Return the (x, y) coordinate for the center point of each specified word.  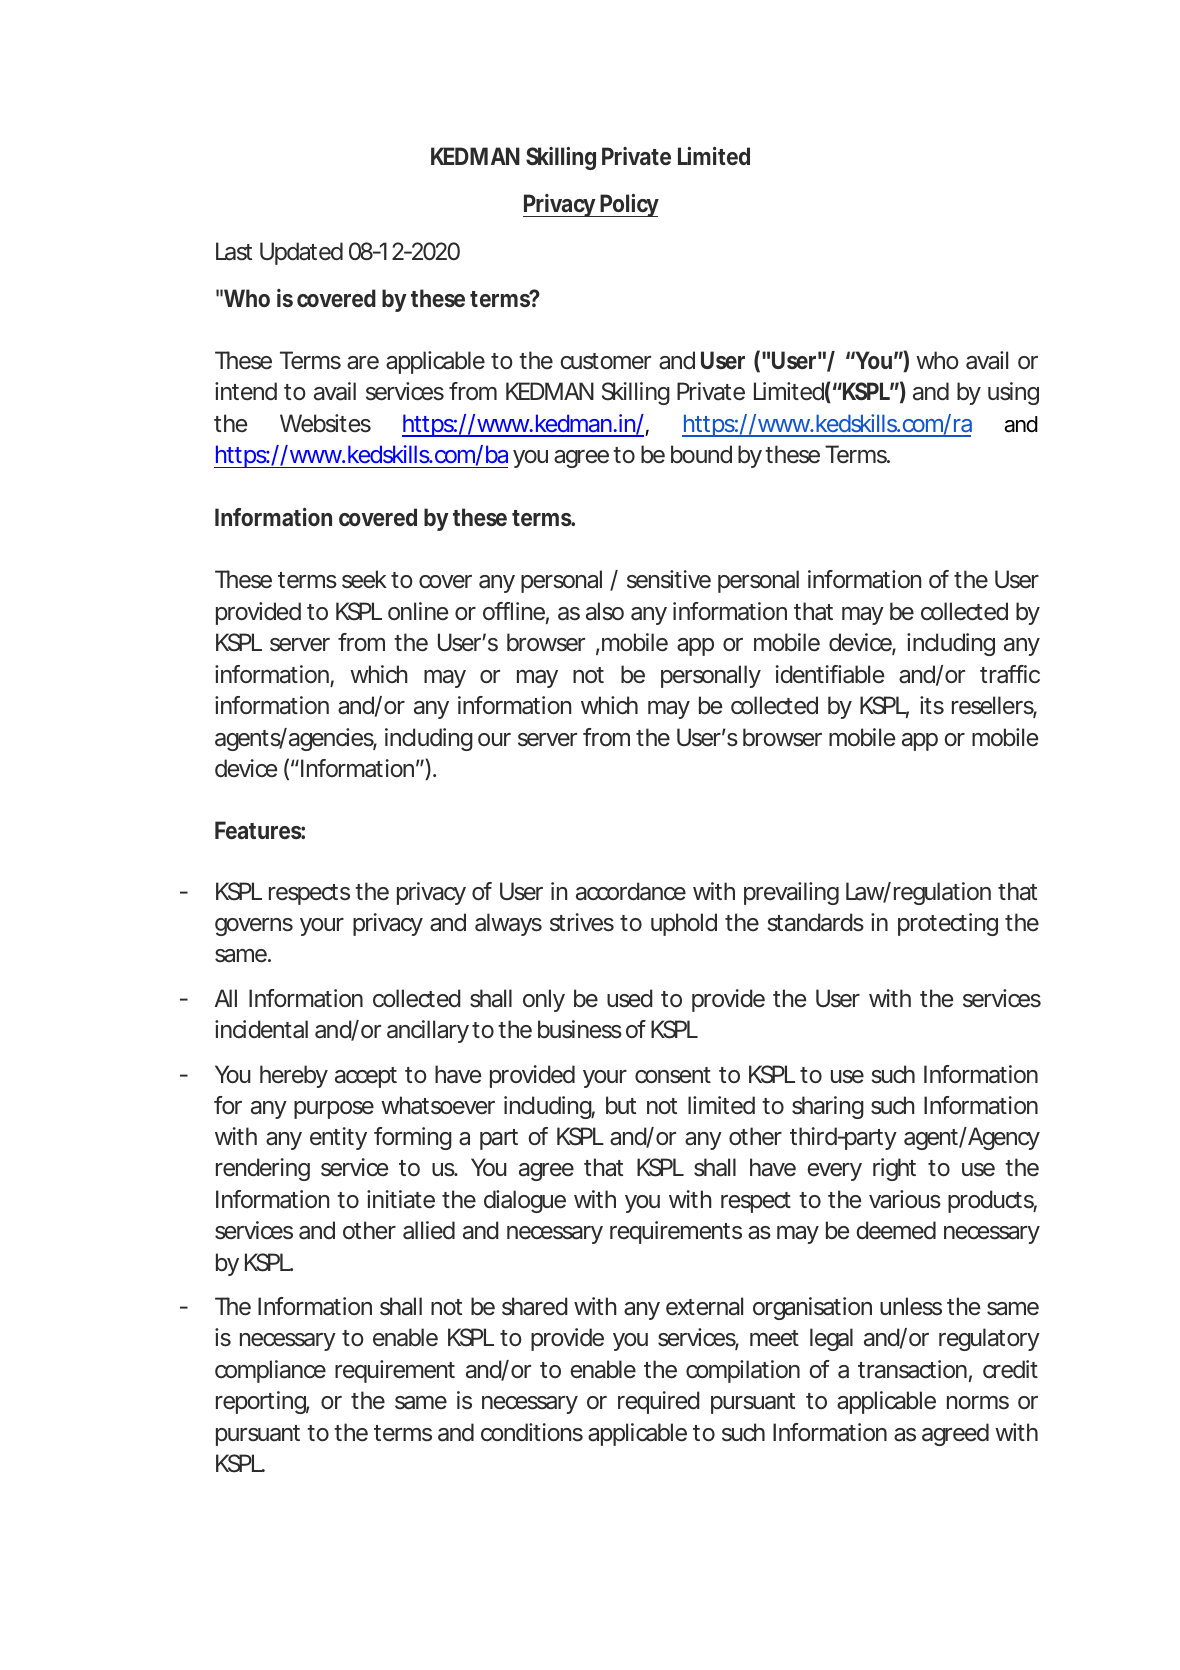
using (1013, 393)
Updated (301, 253)
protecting (948, 924)
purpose (334, 1110)
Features (260, 830)
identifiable (830, 674)
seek (364, 579)
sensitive (669, 579)
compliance (270, 1371)
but (621, 1105)
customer (605, 361)
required (659, 1402)
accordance (631, 891)
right (894, 1169)
